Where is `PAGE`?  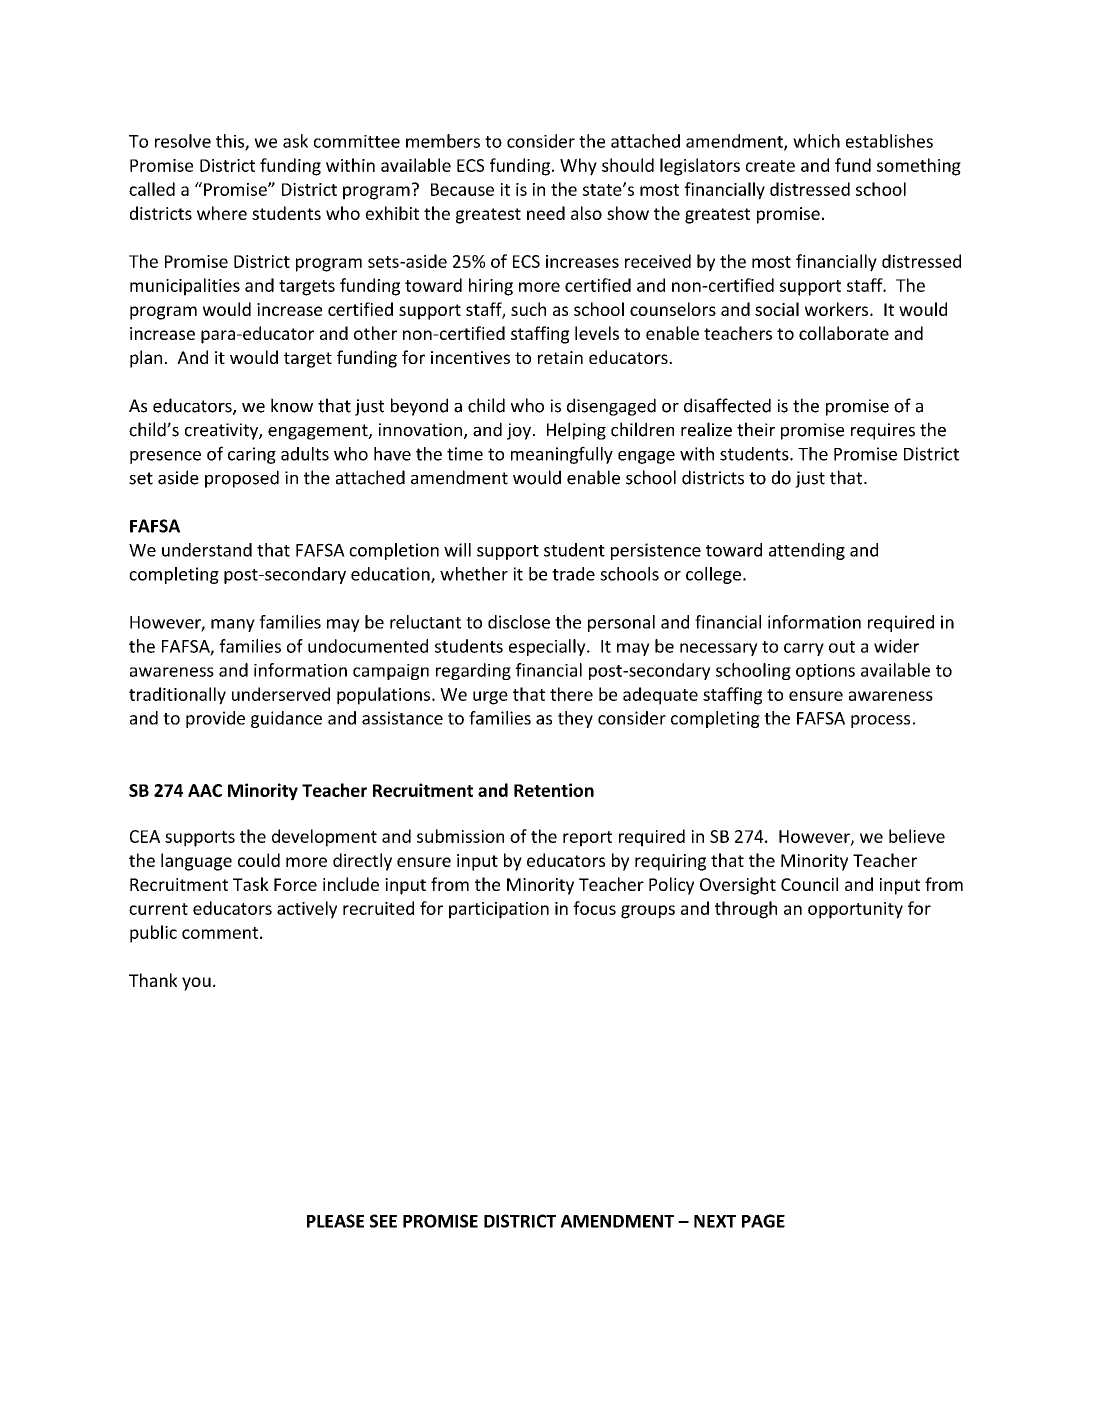 PAGE is located at coordinates (763, 1221).
